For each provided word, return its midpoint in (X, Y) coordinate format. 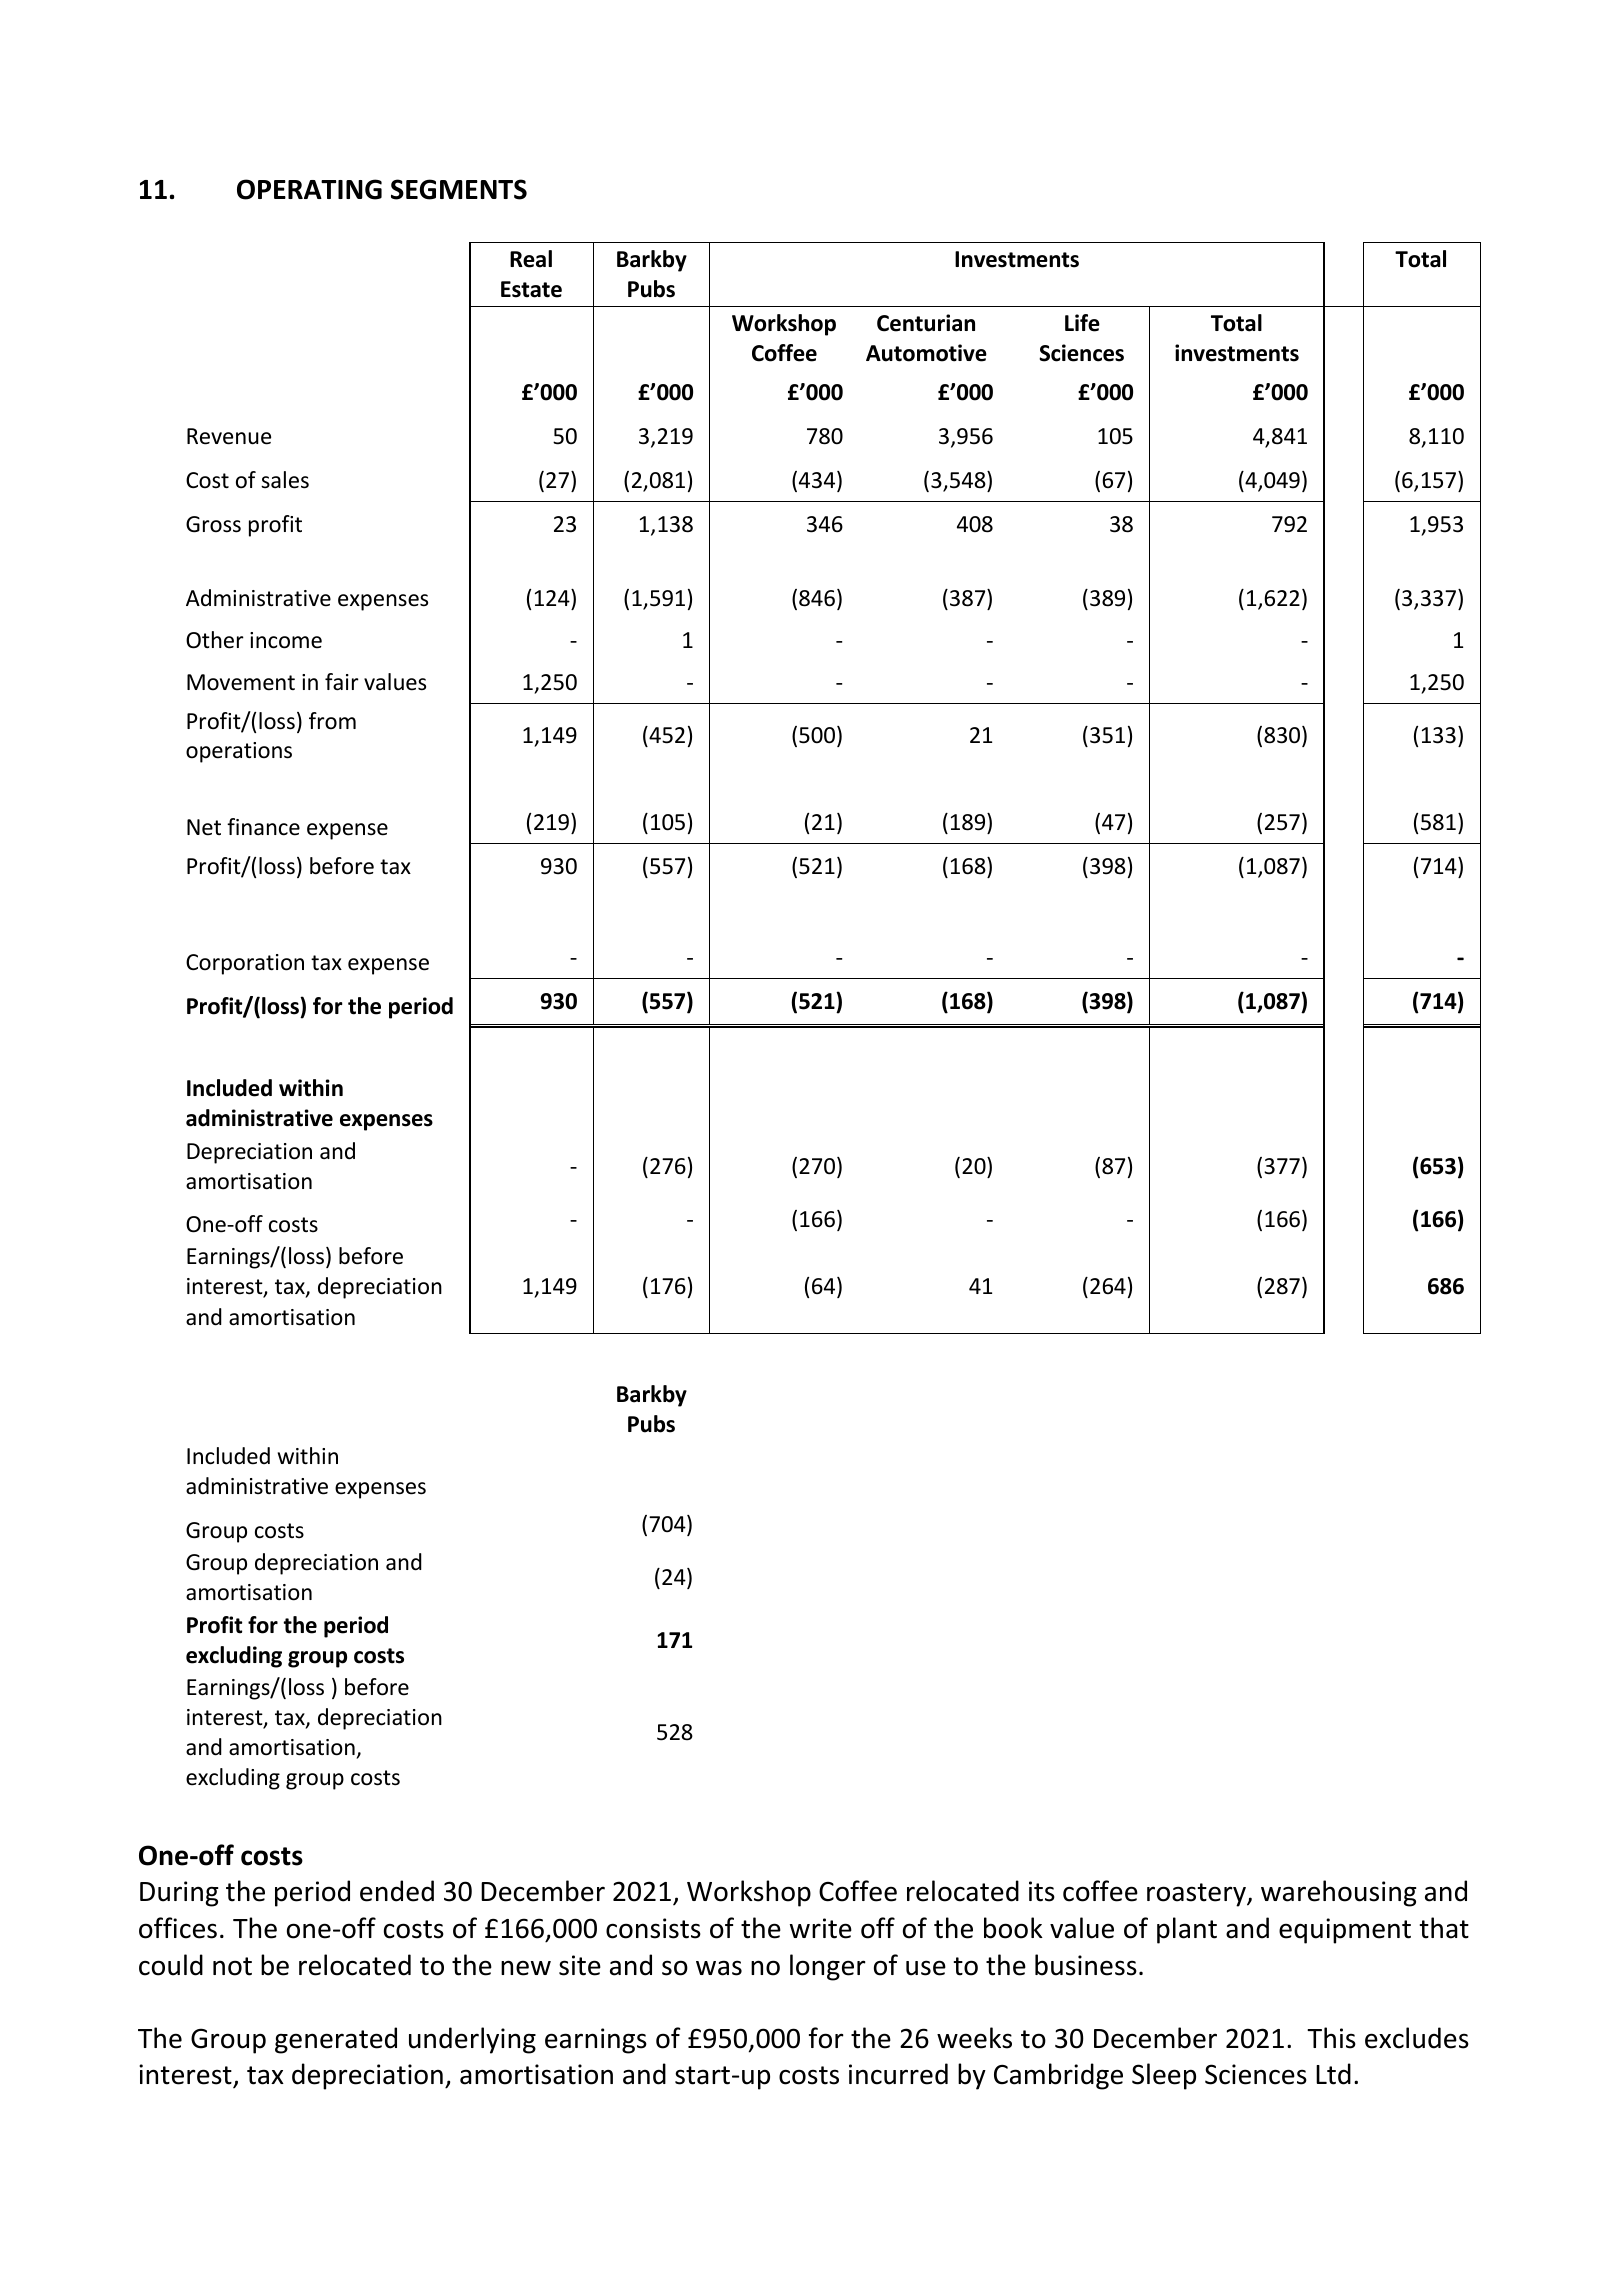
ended (397, 1891)
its (1042, 1891)
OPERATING (309, 189)
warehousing (1338, 1893)
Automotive (926, 353)
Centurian (926, 323)
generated (336, 2040)
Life (1082, 323)
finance (263, 827)
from (332, 721)
